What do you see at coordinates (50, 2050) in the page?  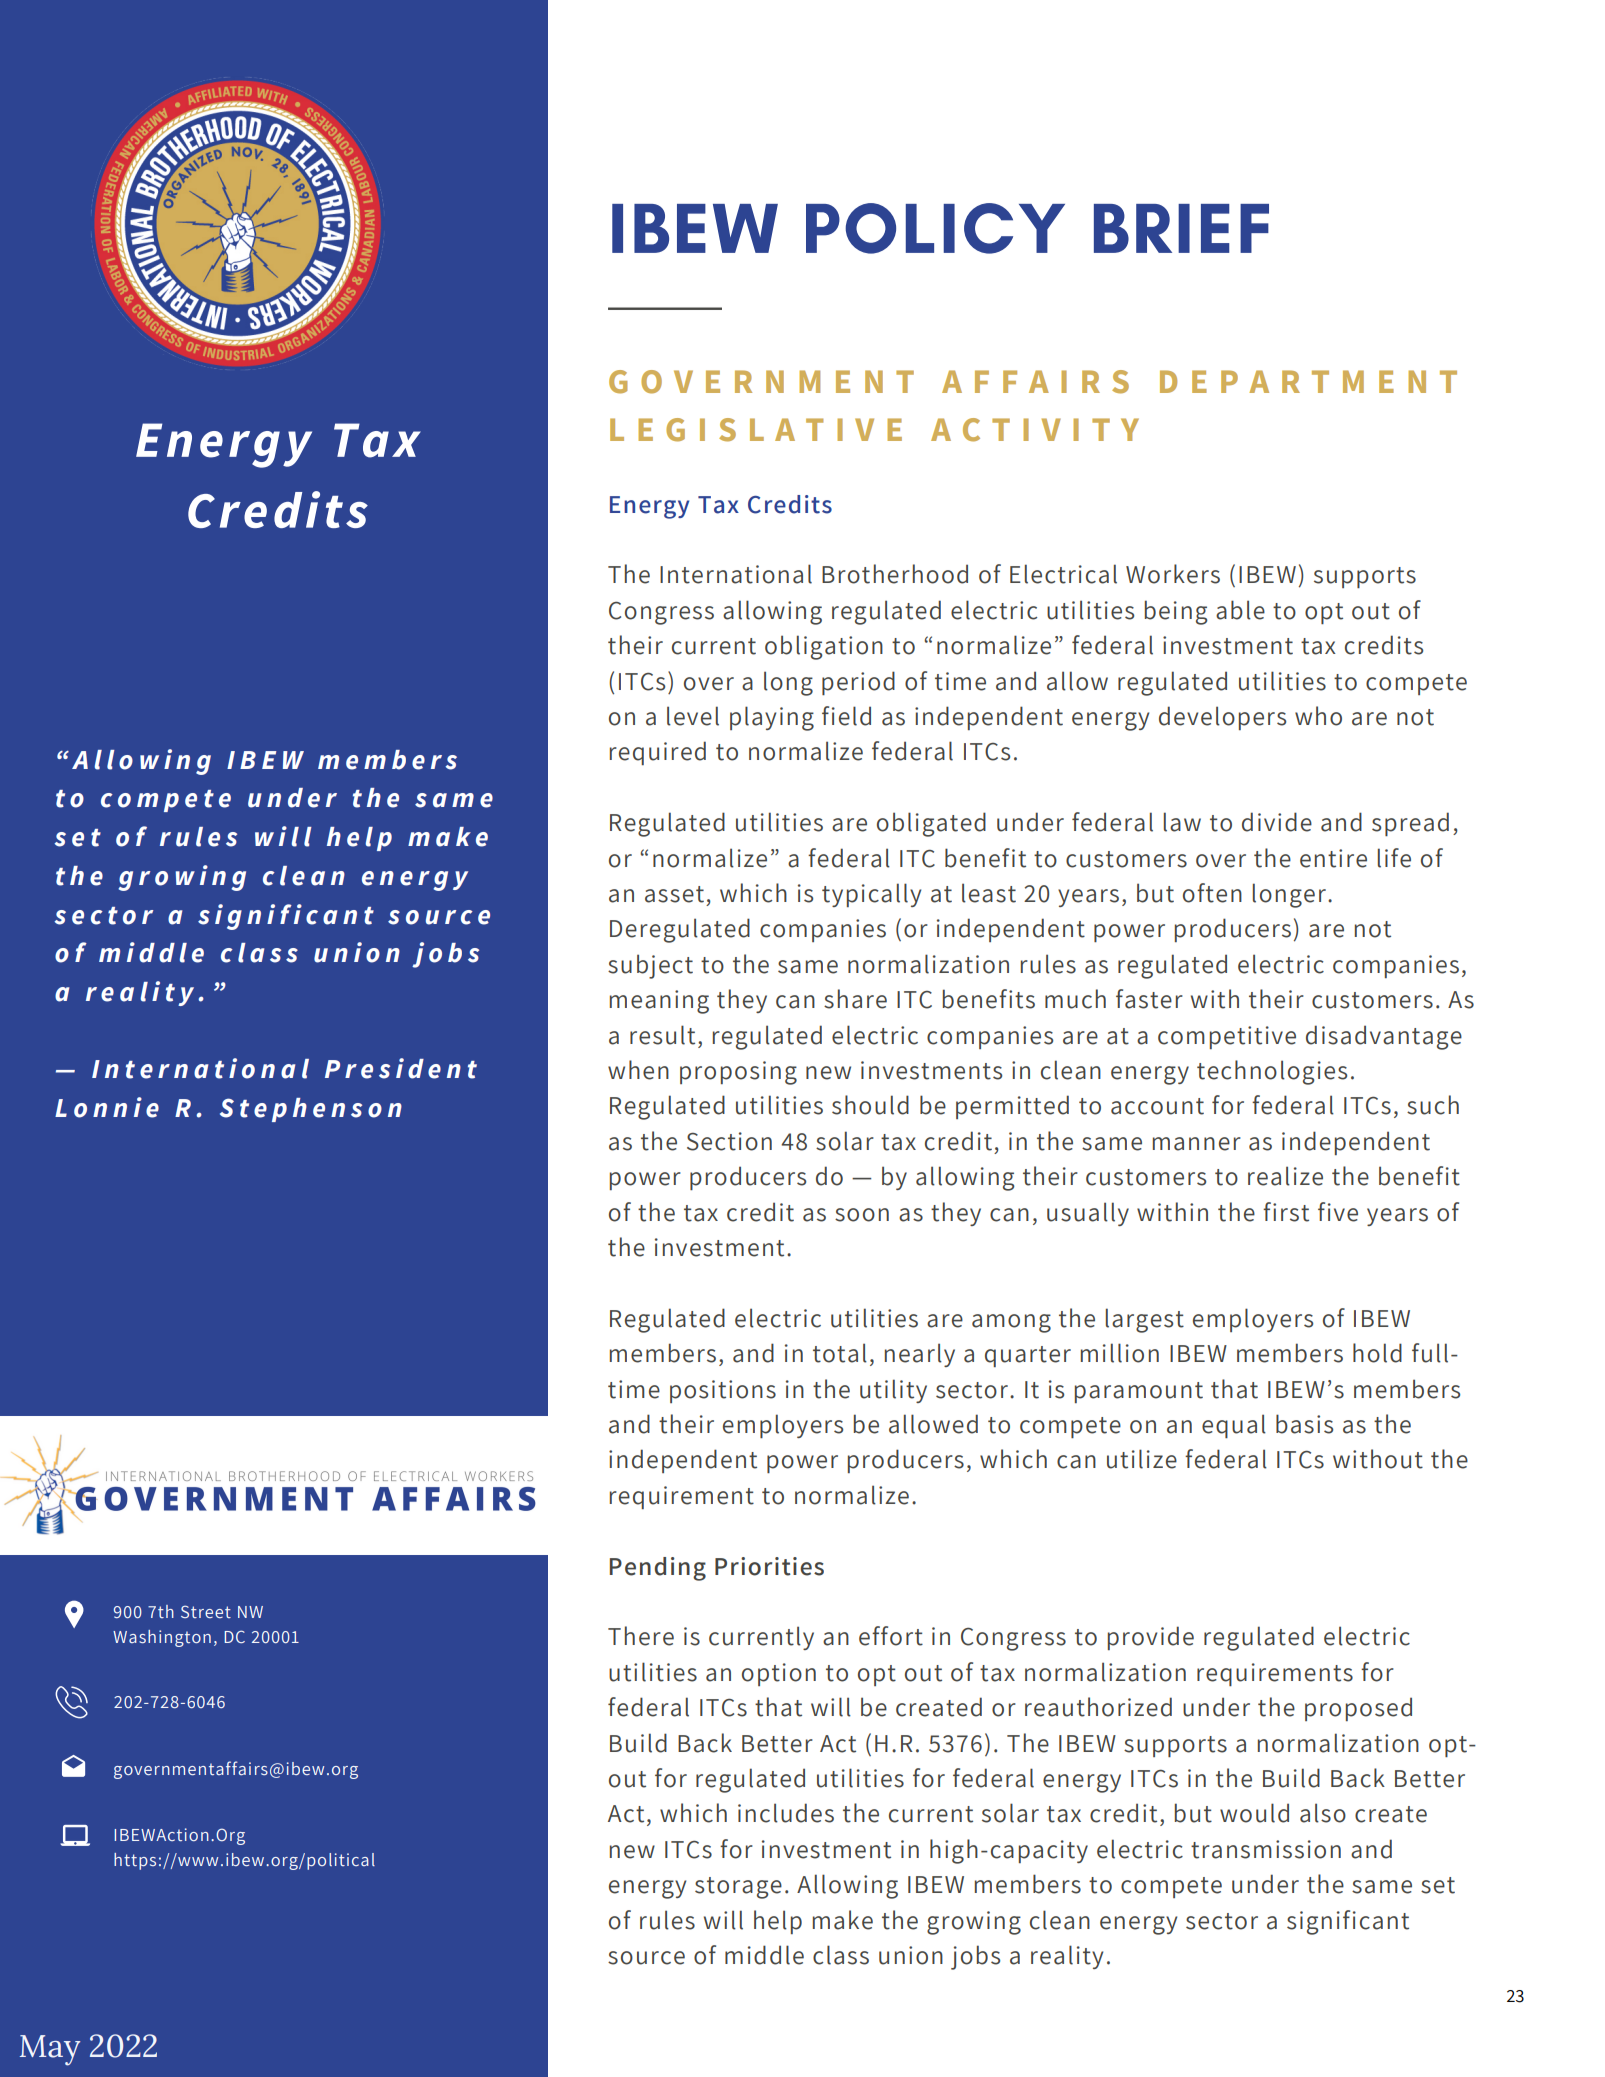 I see `May` at bounding box center [50, 2050].
